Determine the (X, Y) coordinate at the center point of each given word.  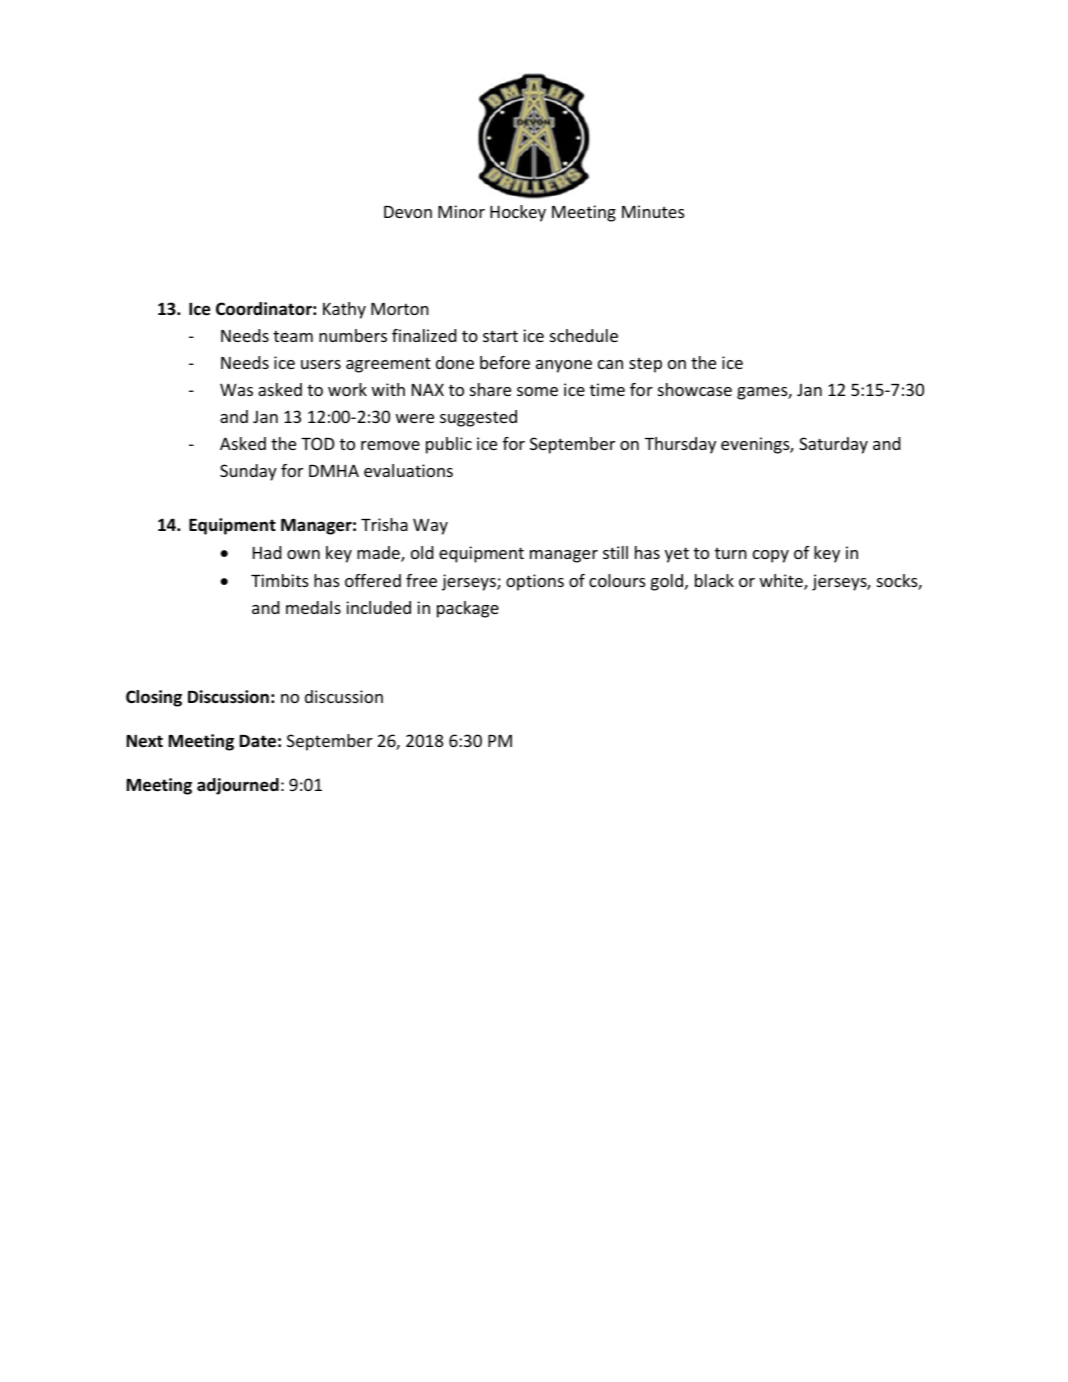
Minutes (653, 211)
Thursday (680, 445)
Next (145, 741)
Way (430, 526)
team (293, 336)
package (468, 609)
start (500, 336)
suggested (478, 418)
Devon (408, 212)
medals (313, 607)
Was (236, 389)
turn (731, 553)
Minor (461, 211)
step (645, 365)
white (782, 582)
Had (267, 552)
